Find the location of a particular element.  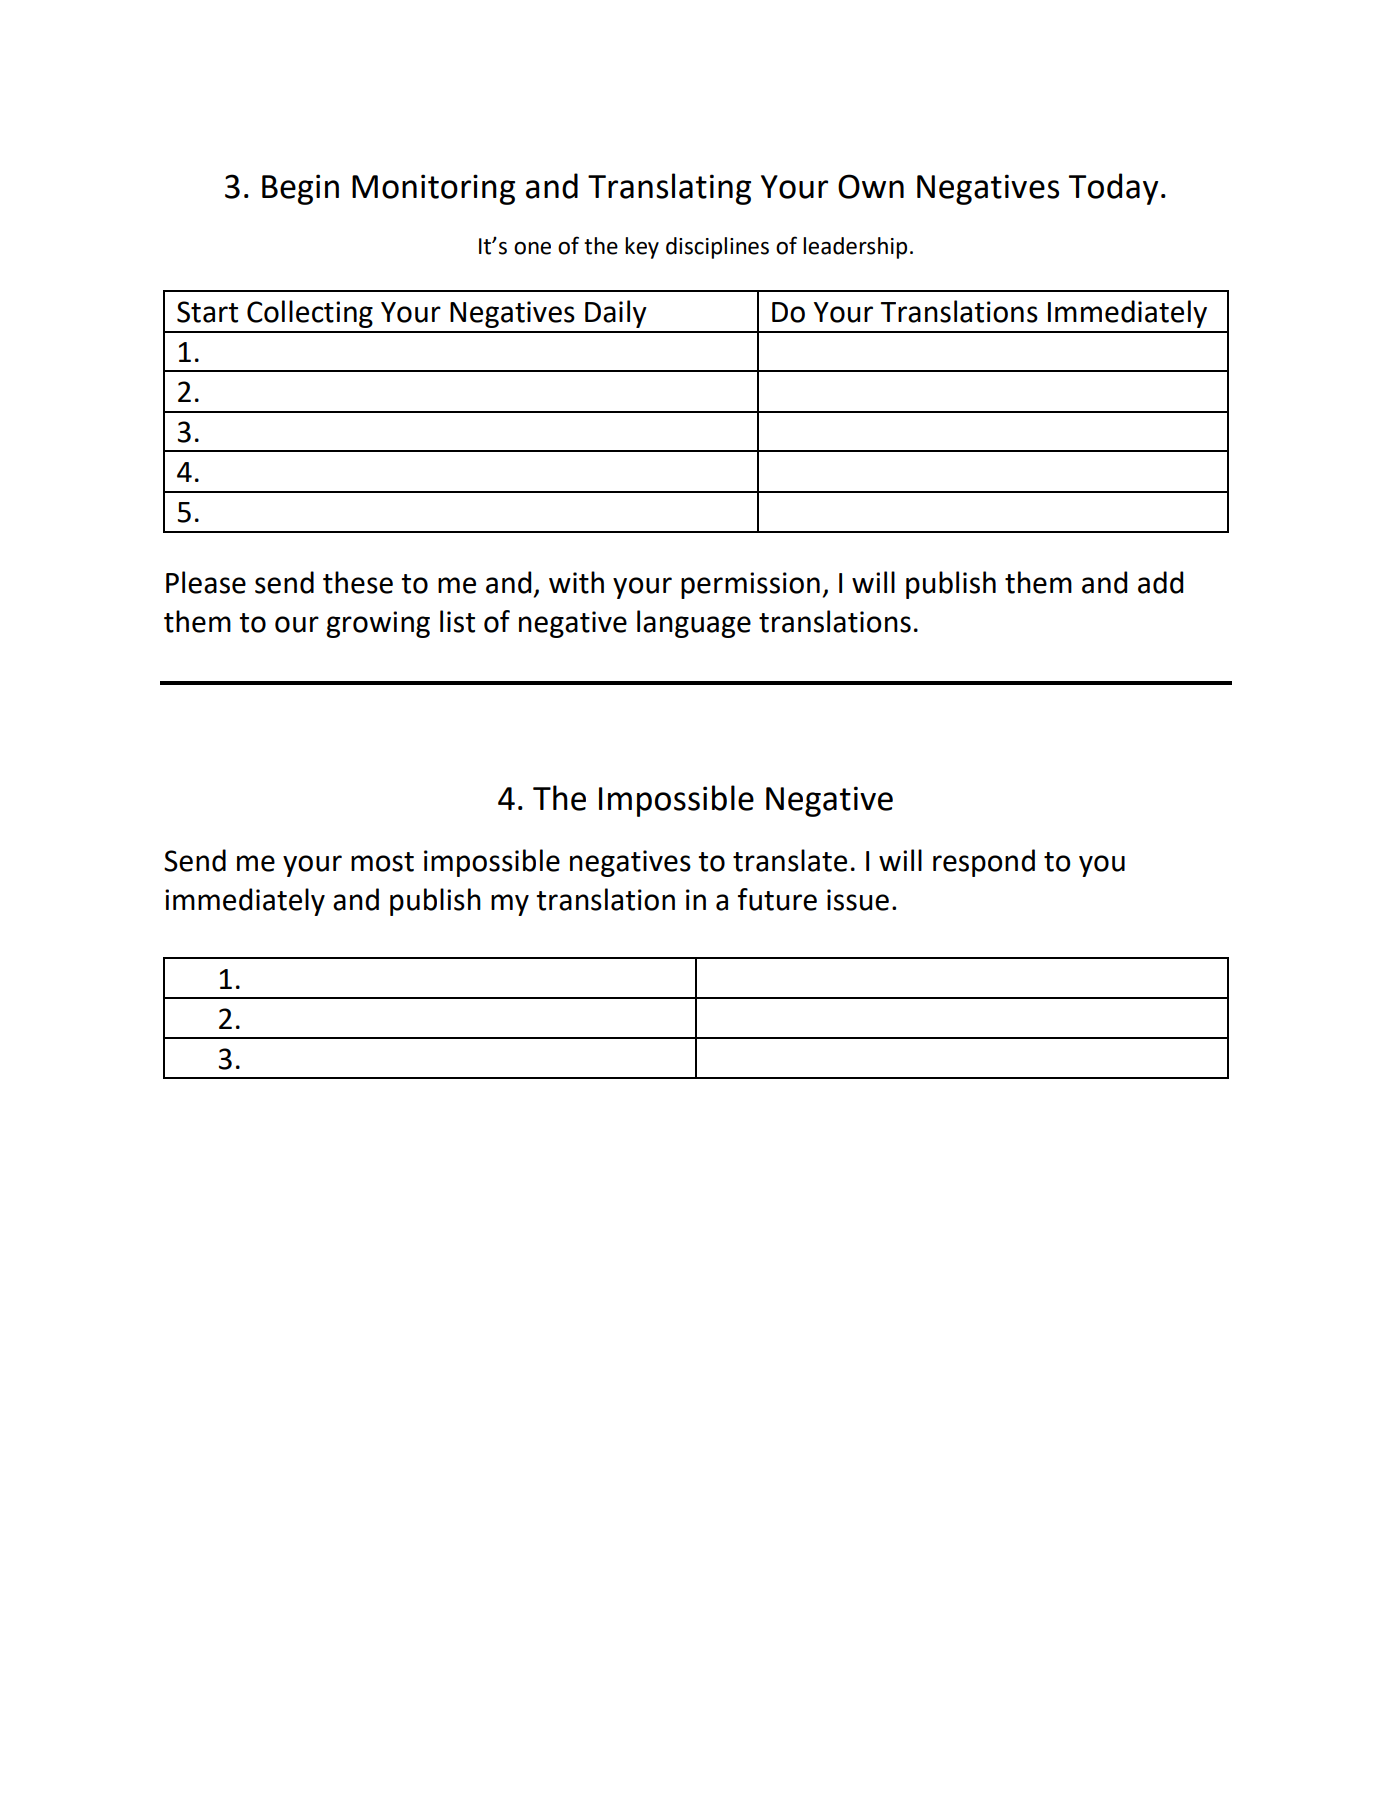

respond is located at coordinates (984, 863).
